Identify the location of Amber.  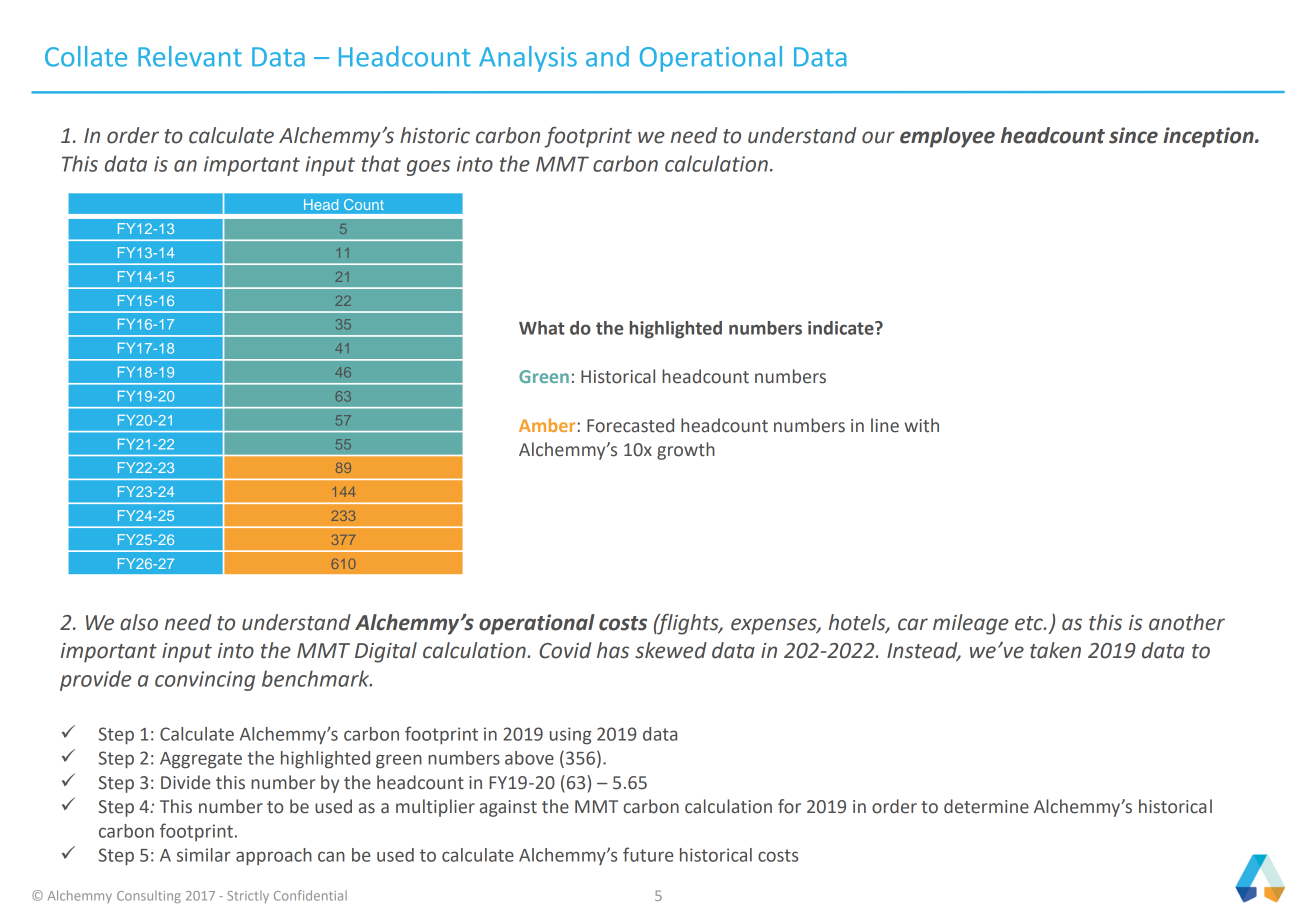
(548, 425).
